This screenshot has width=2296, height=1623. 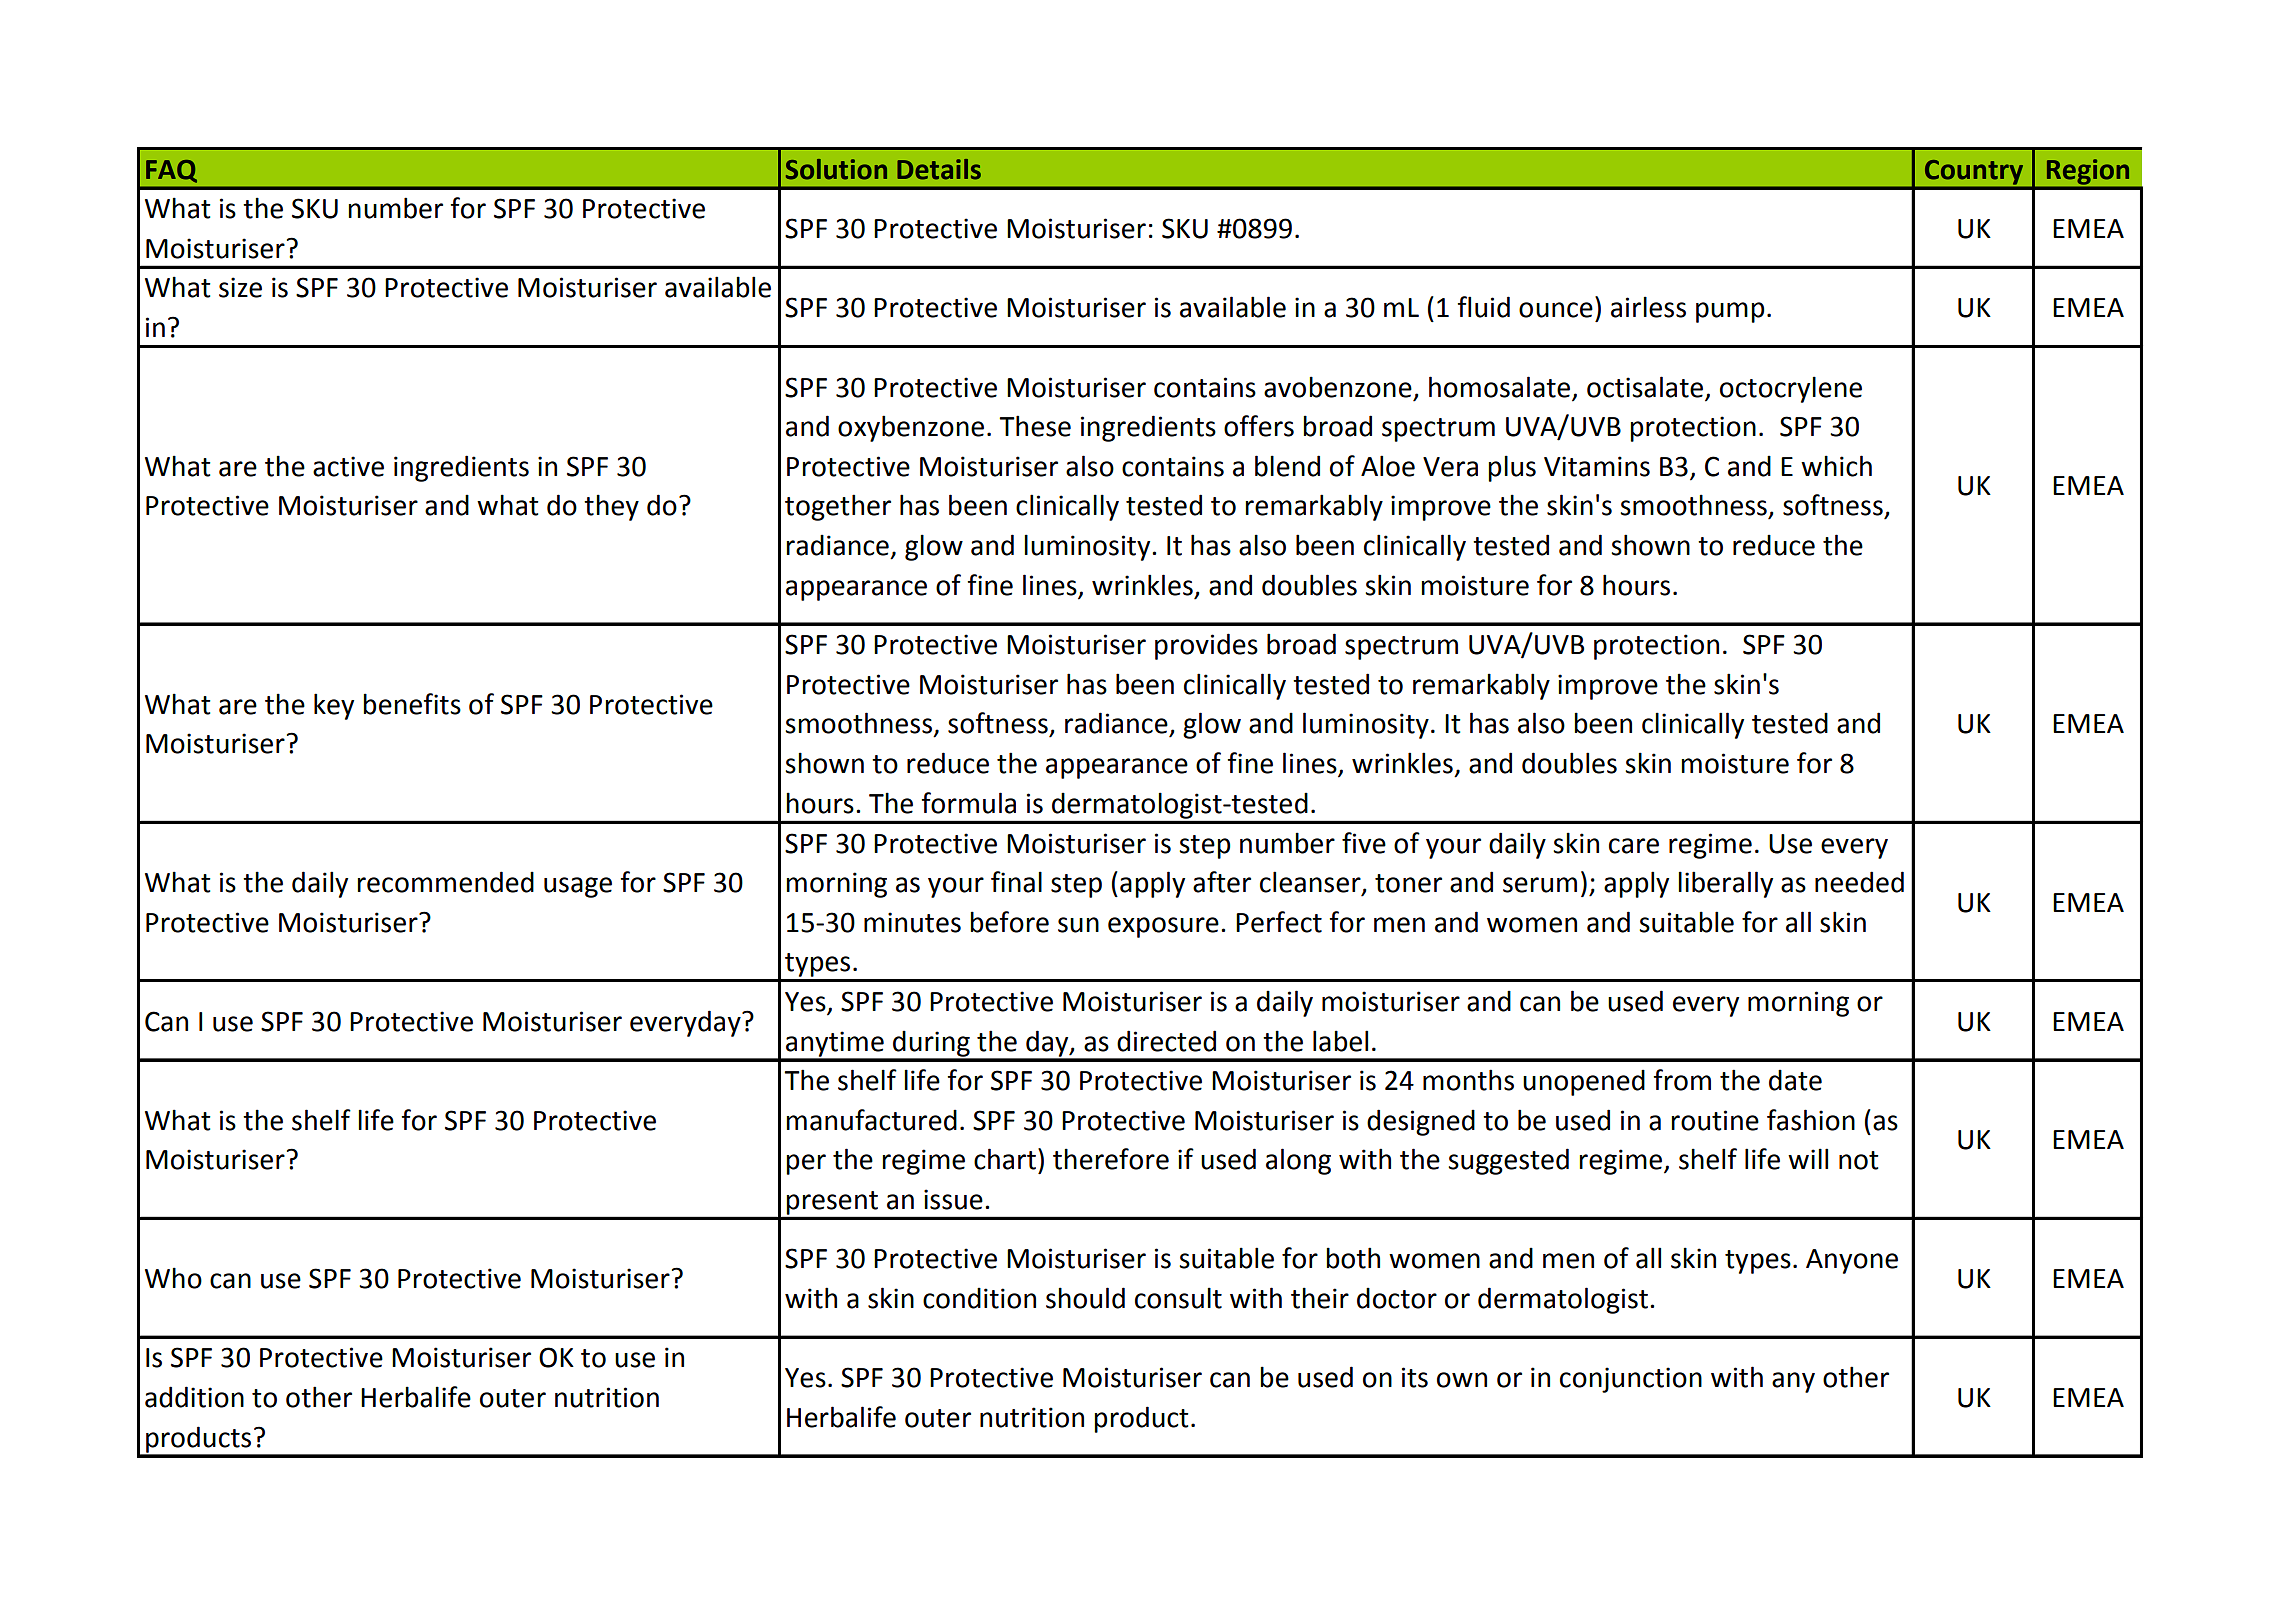 I want to click on Details, so click(x=939, y=169).
